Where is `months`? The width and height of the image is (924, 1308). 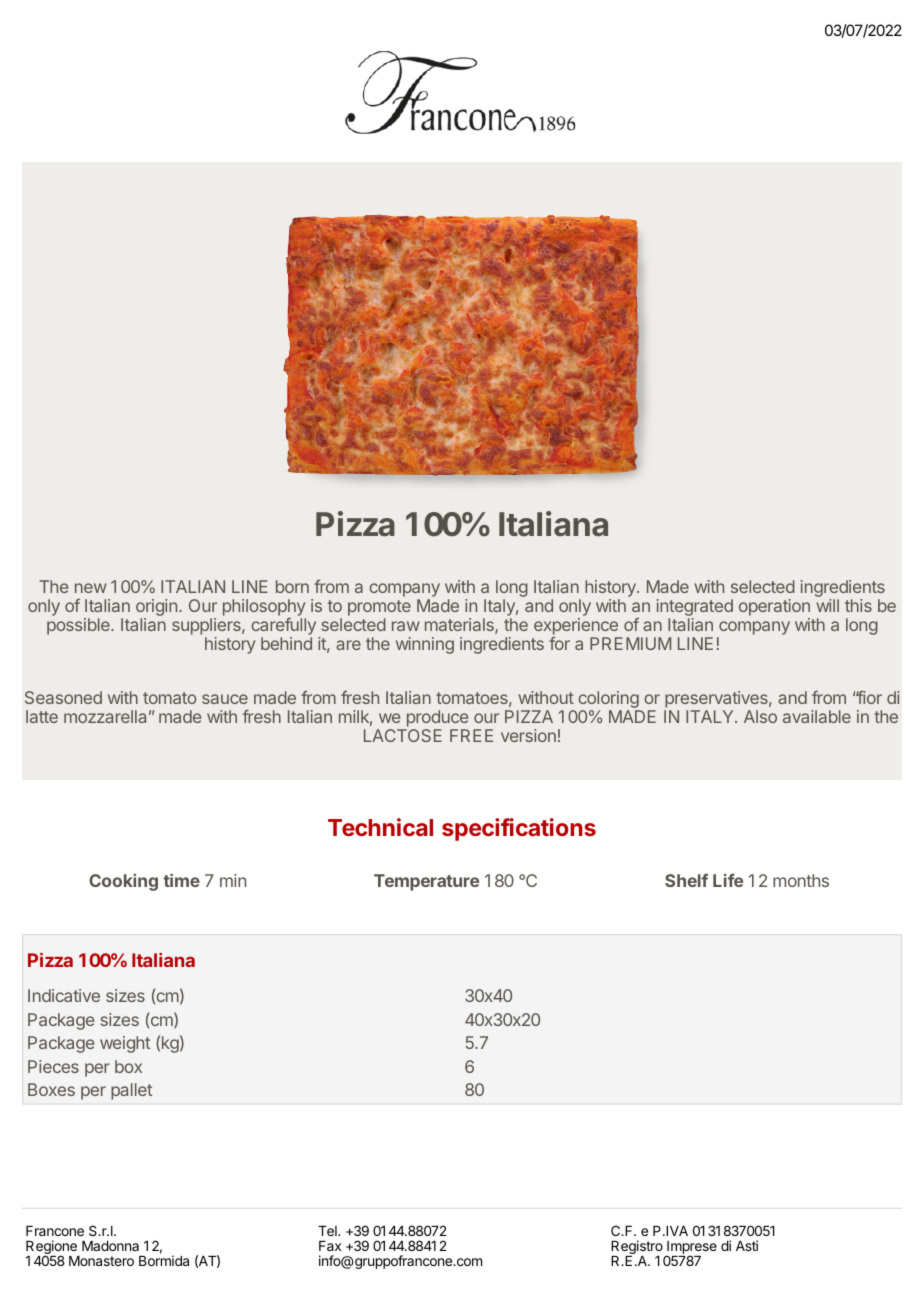
months is located at coordinates (801, 880).
